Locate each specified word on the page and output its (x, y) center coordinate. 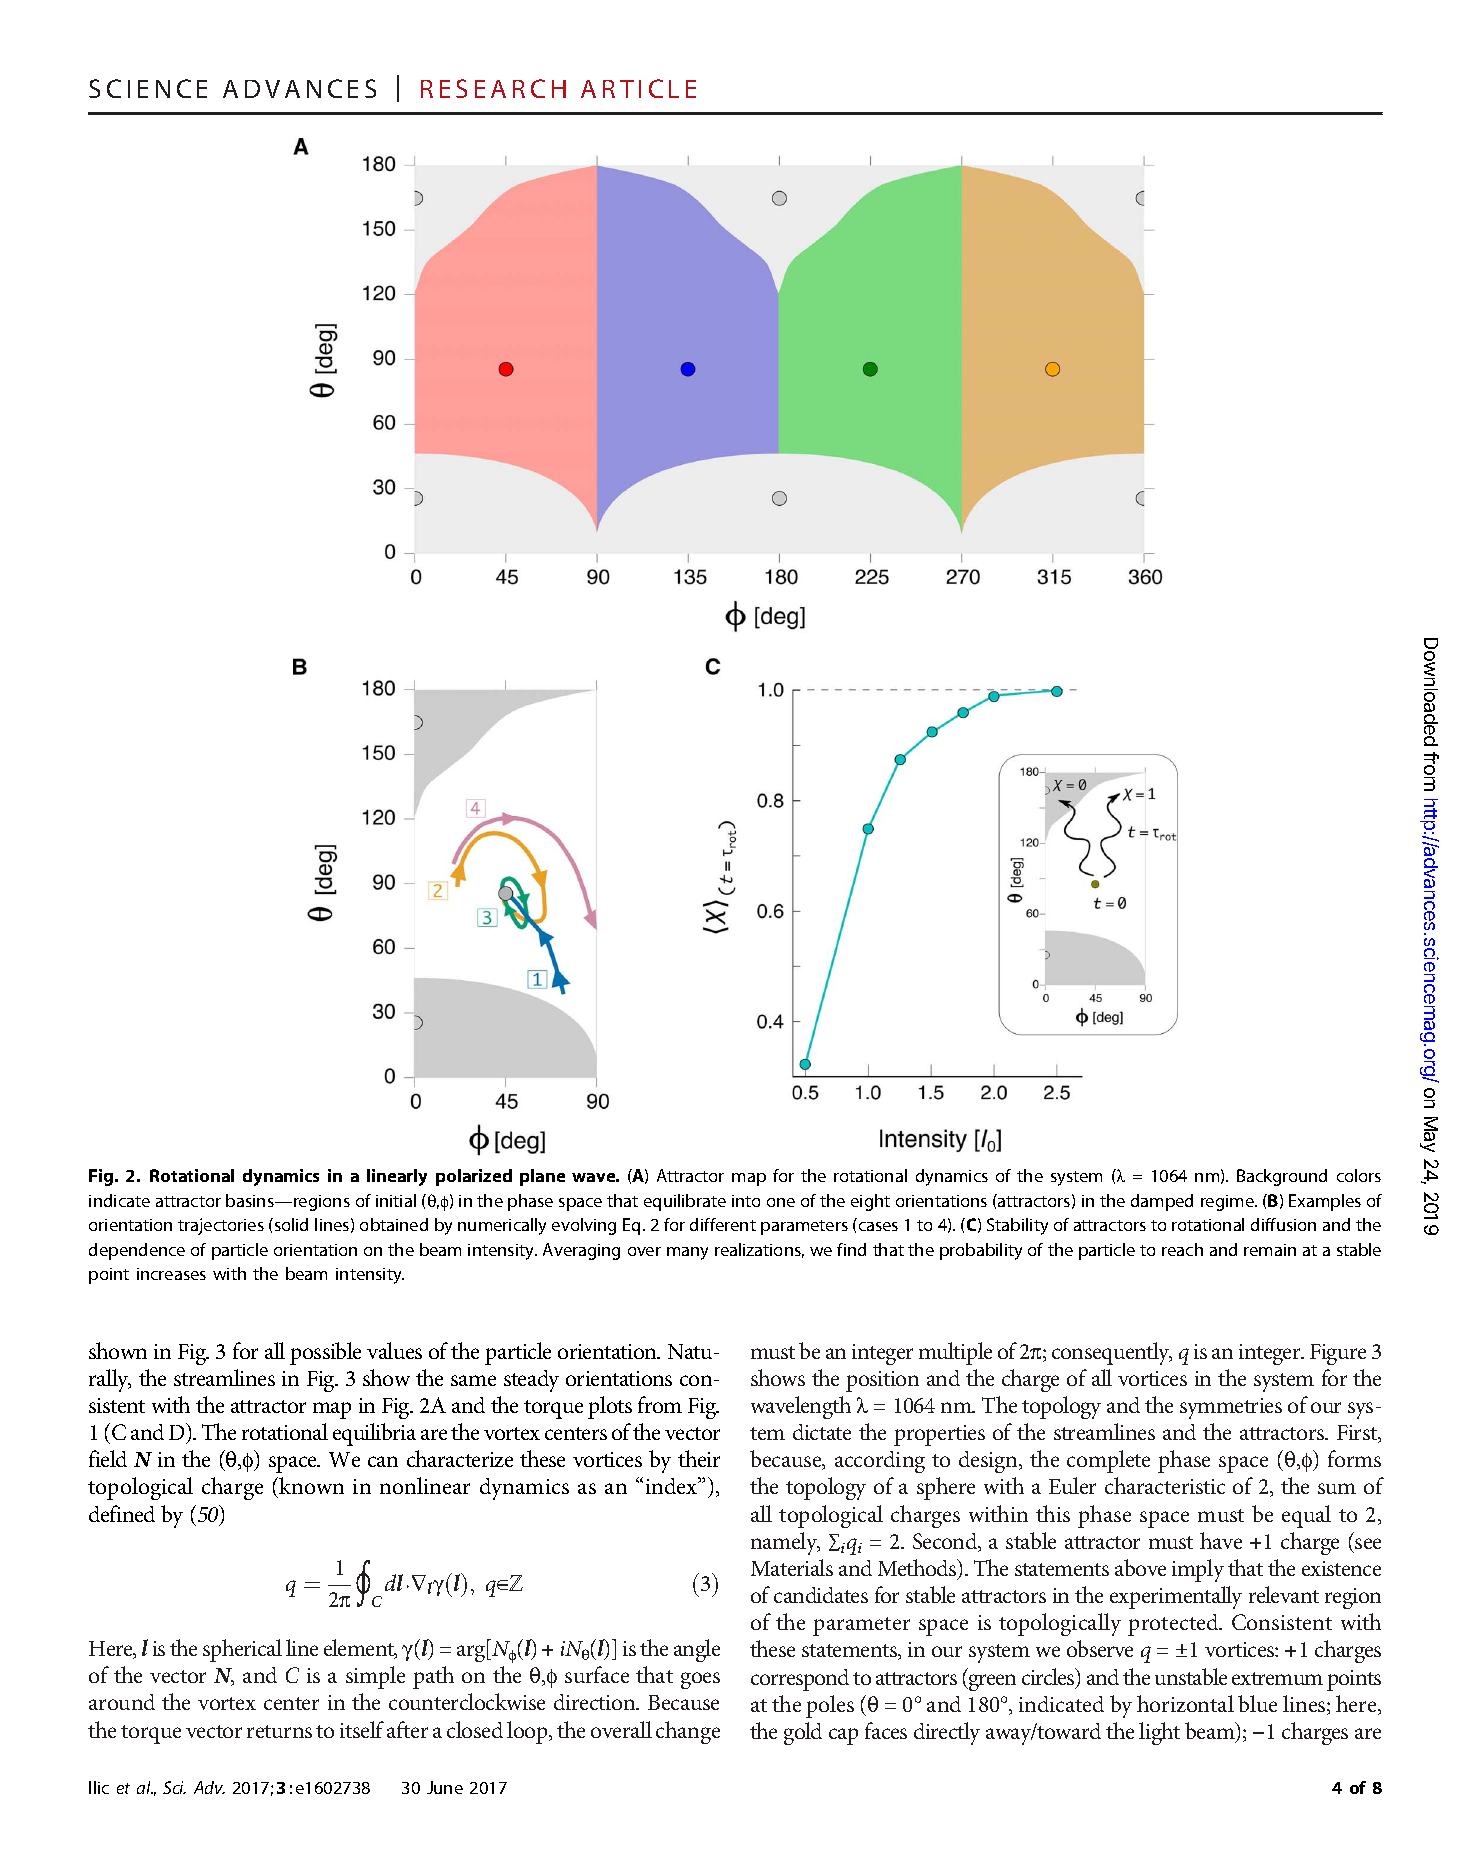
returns (279, 1731)
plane (542, 1177)
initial (396, 1200)
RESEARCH (493, 88)
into (746, 1201)
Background (1282, 1177)
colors (1359, 1175)
